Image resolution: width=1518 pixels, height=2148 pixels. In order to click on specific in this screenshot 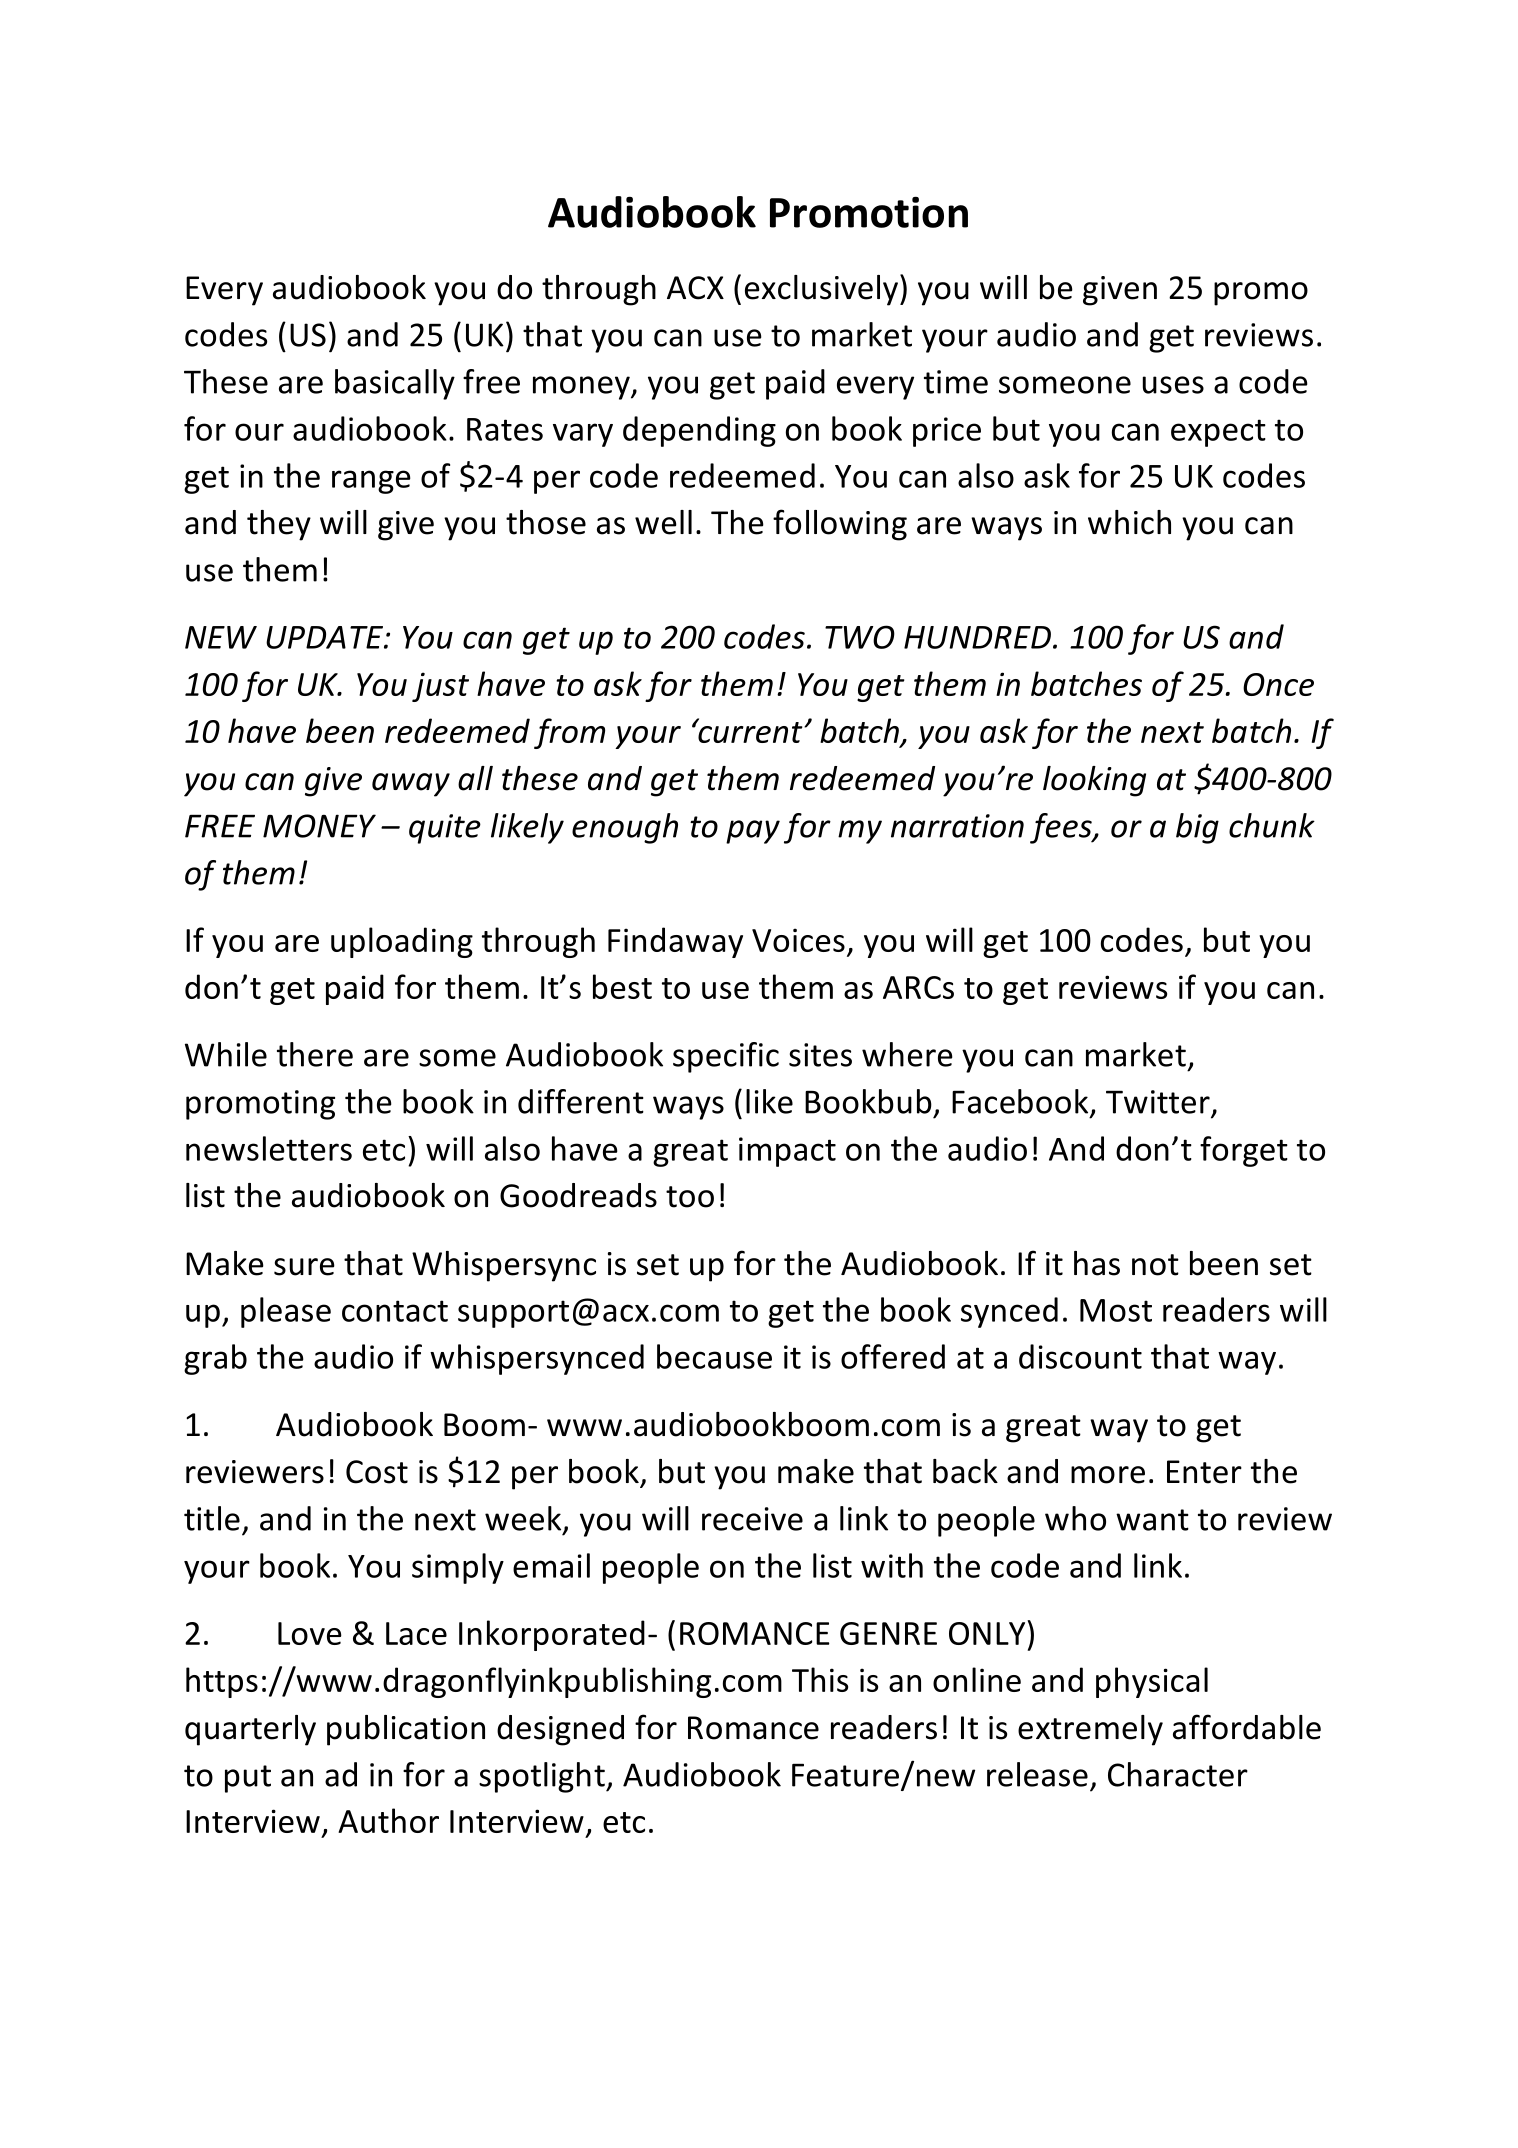, I will do `click(726, 1057)`.
